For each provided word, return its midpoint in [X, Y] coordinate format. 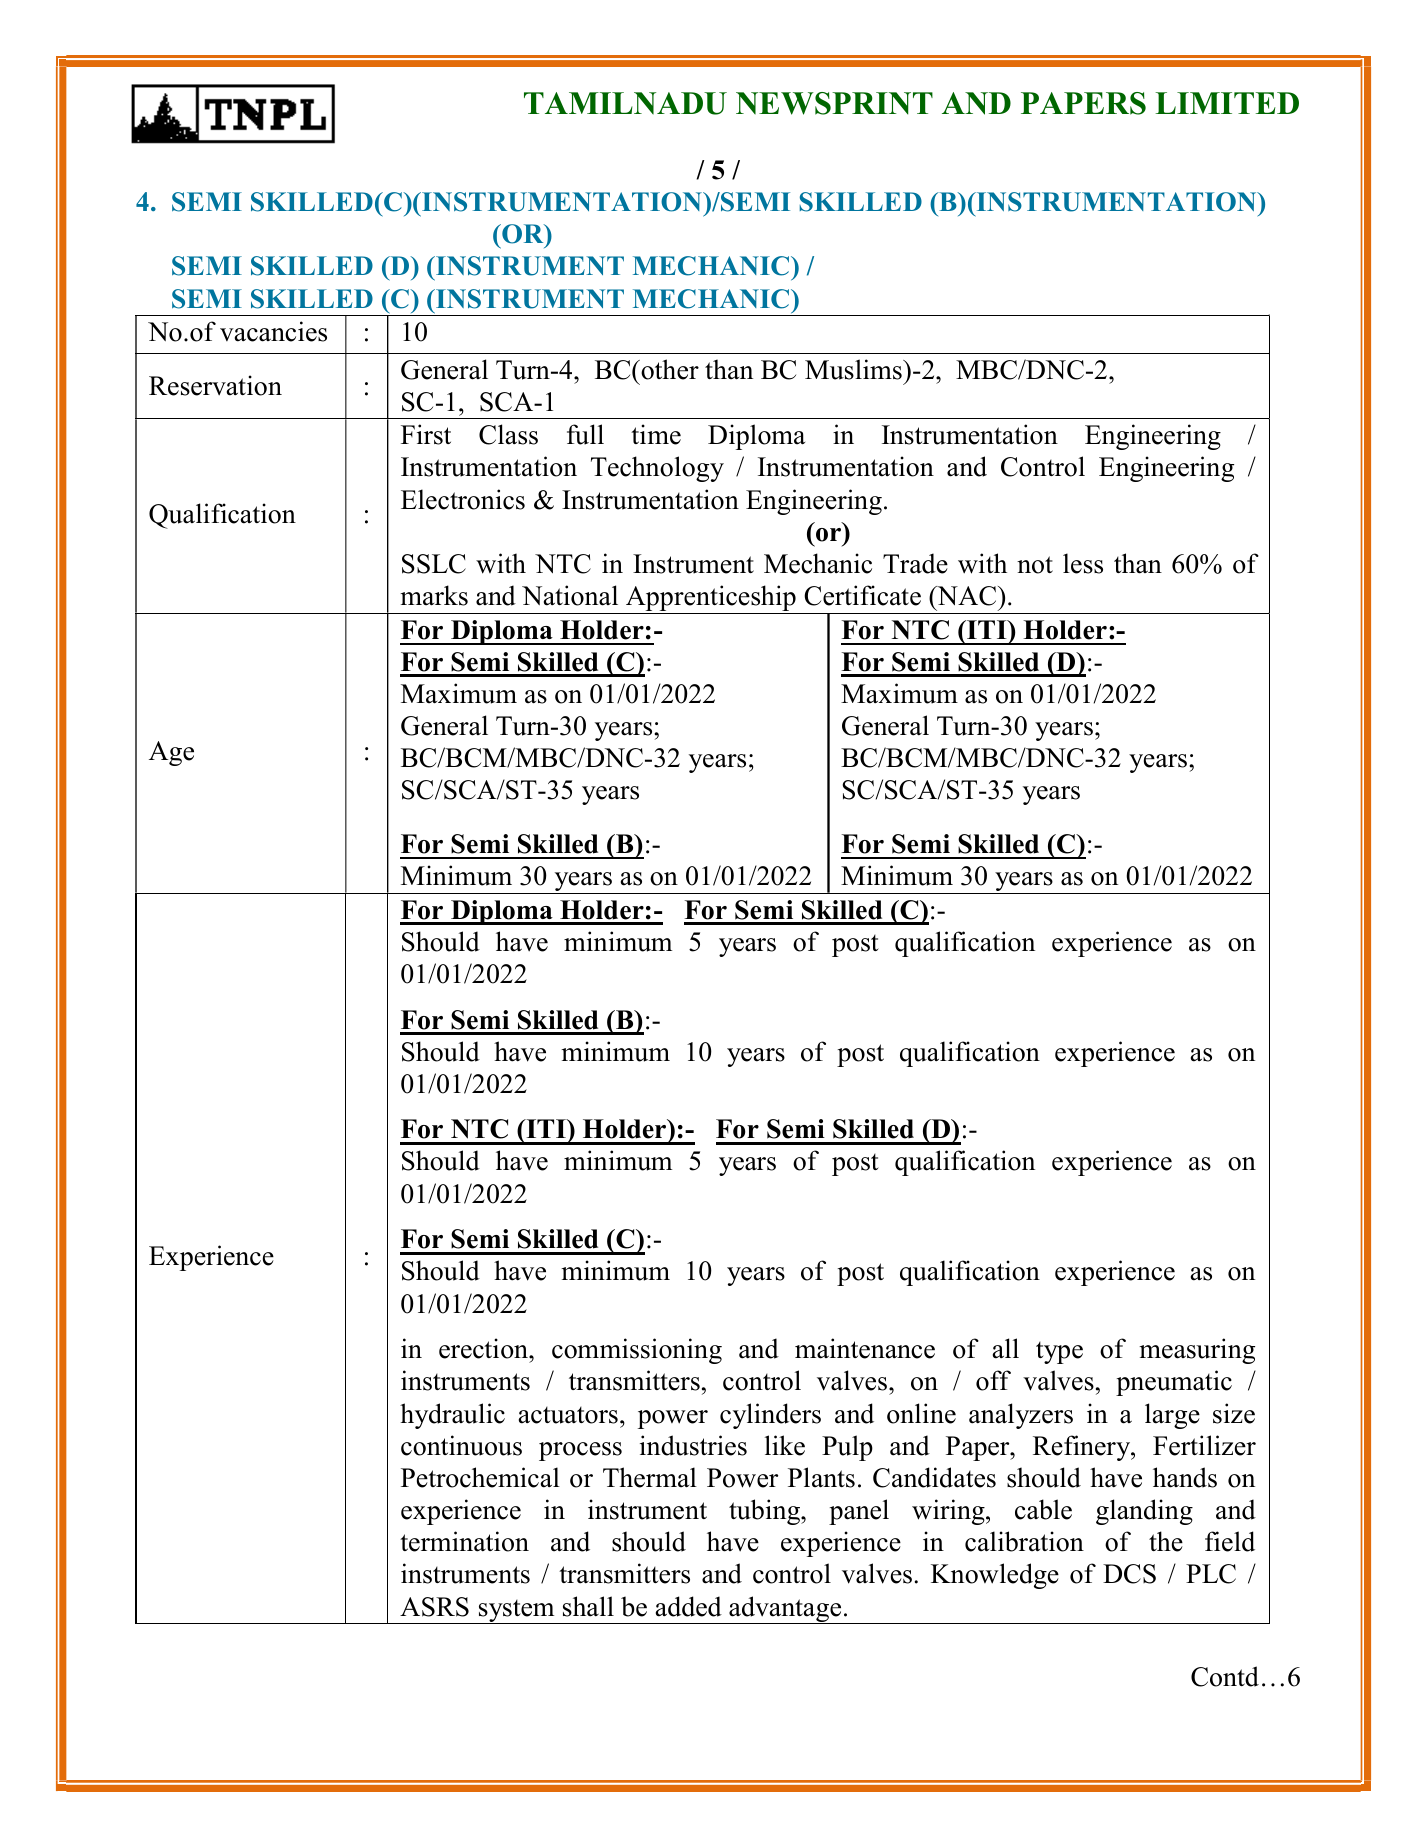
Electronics [463, 499]
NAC [967, 596]
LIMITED [1227, 103]
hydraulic [452, 1416]
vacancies [273, 331]
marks [434, 595]
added [689, 1606]
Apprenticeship [711, 599]
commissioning [637, 1351]
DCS [1129, 1574]
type [1059, 1353]
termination [464, 1541]
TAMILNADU [625, 103]
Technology [657, 469]
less [1083, 563]
